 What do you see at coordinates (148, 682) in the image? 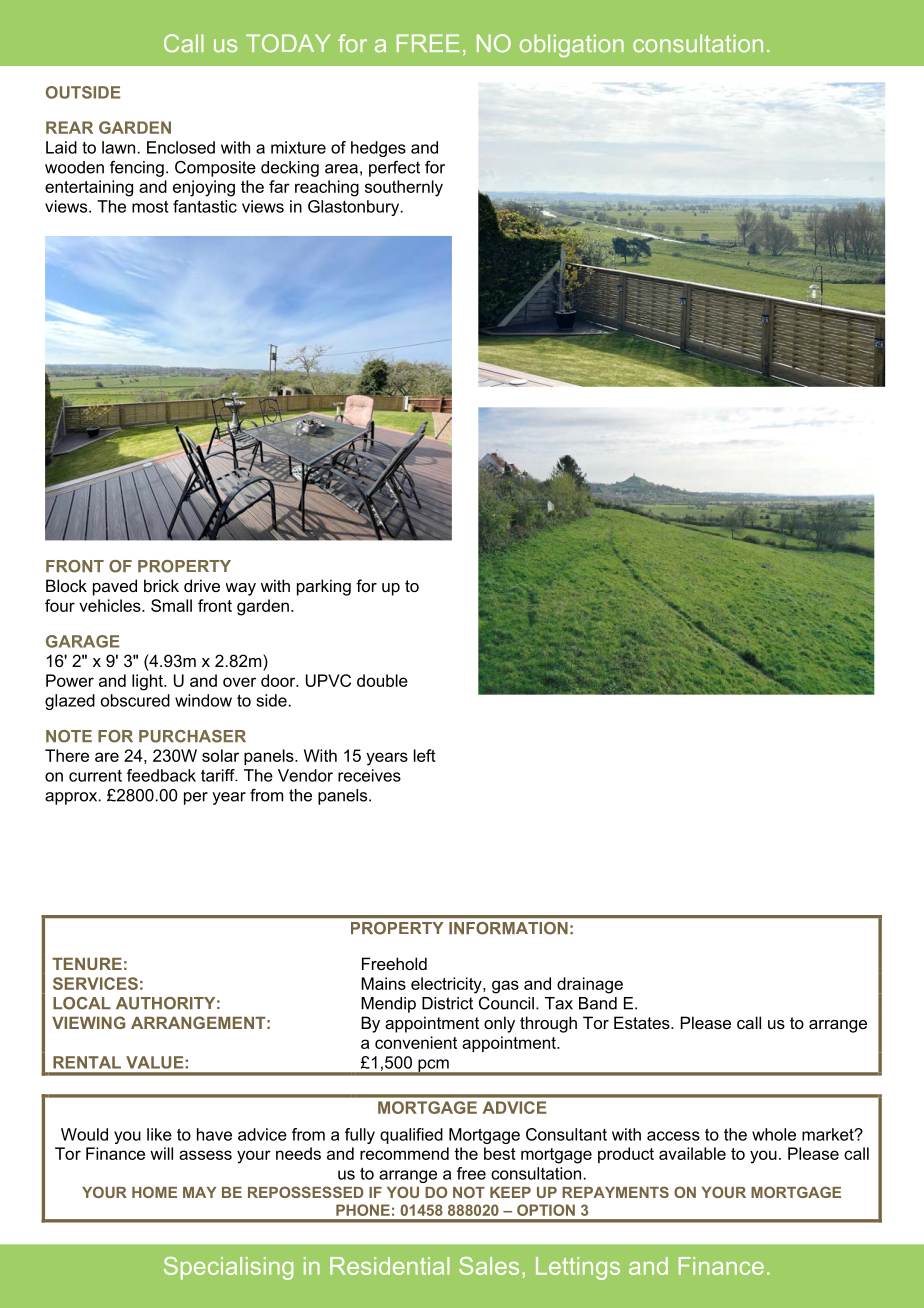
I see `light` at bounding box center [148, 682].
